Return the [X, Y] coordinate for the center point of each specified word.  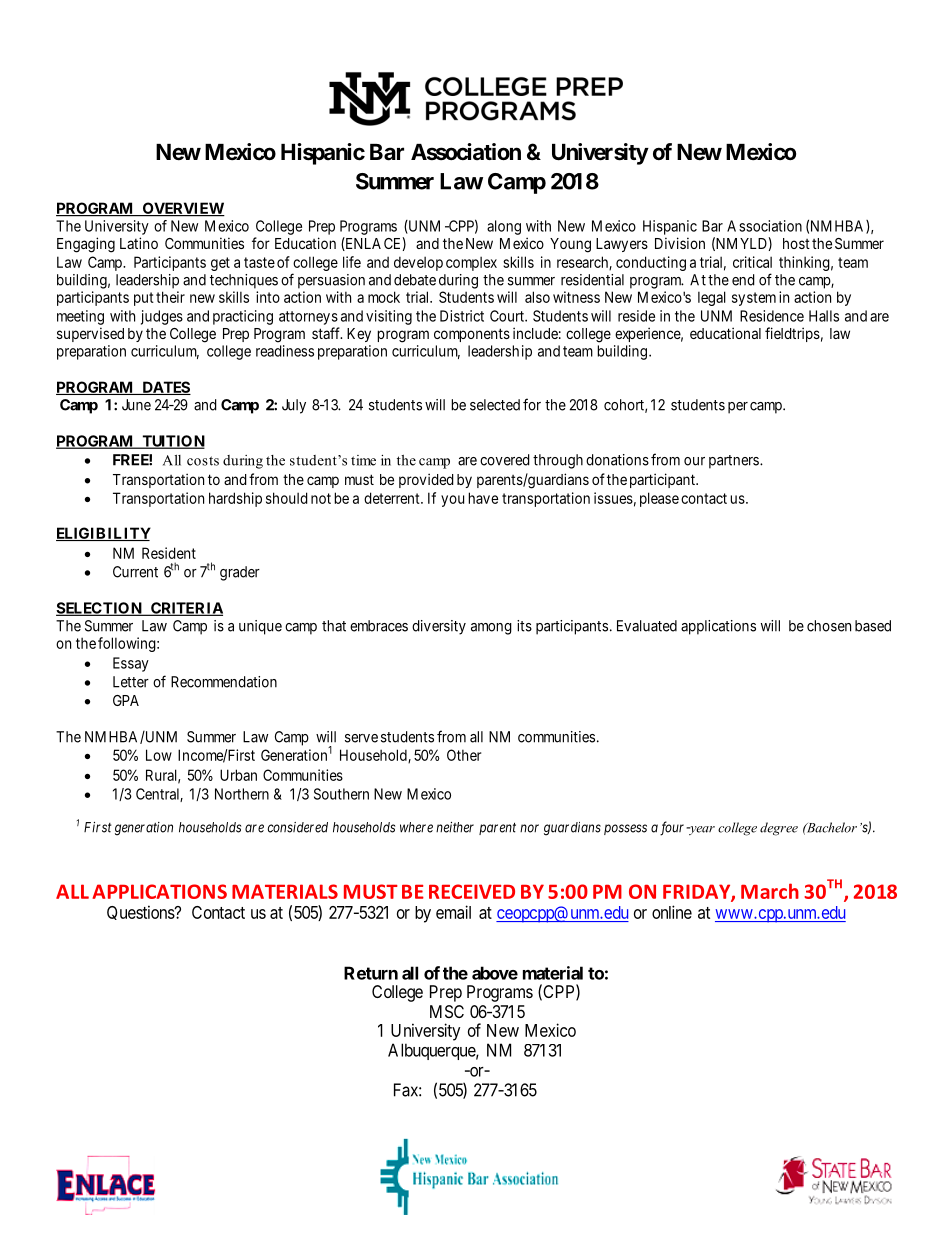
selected [495, 405]
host [796, 243]
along [504, 227]
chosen [829, 626]
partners [734, 462]
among [491, 629]
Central [159, 795]
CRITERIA [186, 609]
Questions [141, 912]
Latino [139, 243]
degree [779, 829]
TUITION [172, 442]
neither [455, 827]
